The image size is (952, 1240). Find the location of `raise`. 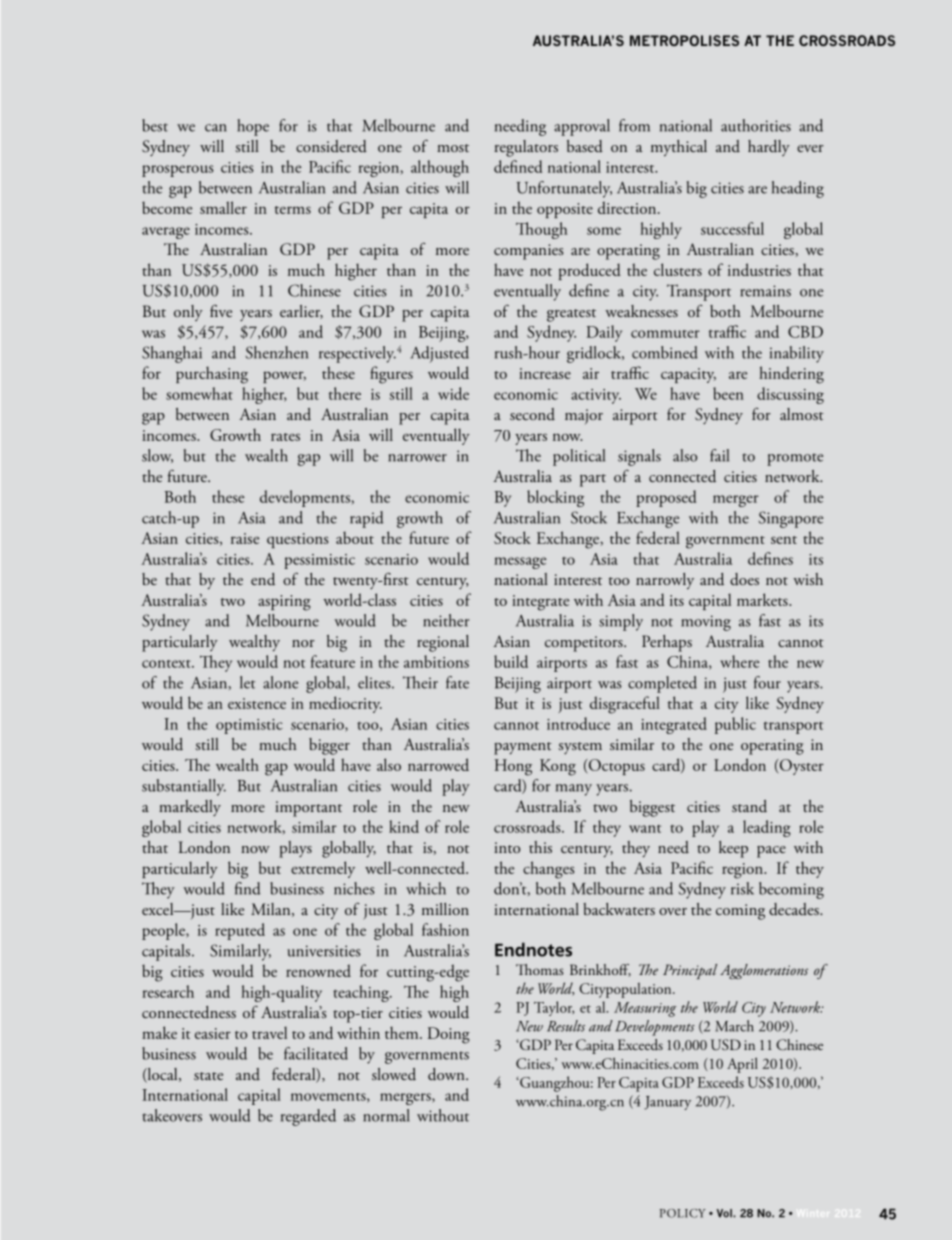

raise is located at coordinates (245, 538).
